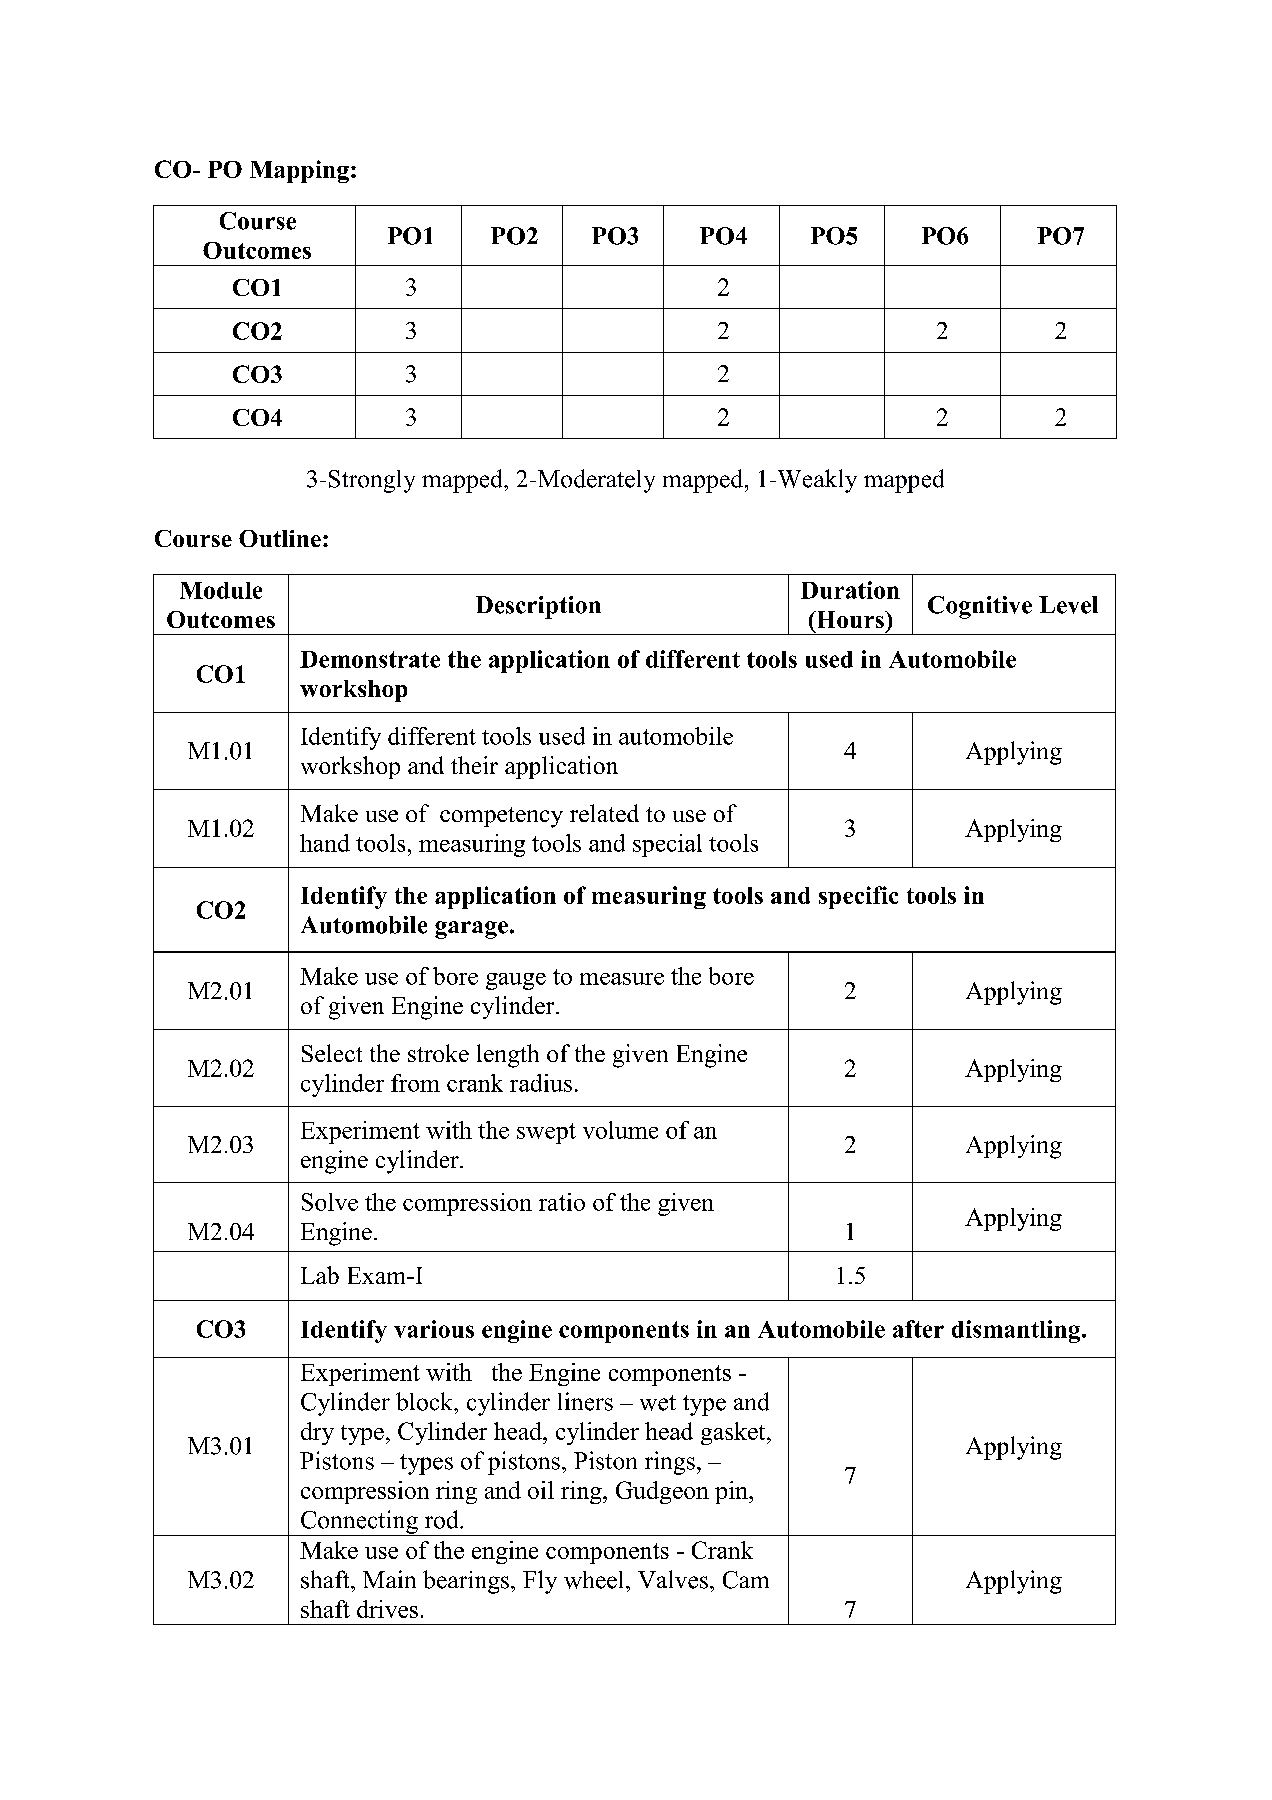 The width and height of the document is (1272, 1800). What do you see at coordinates (299, 171) in the document?
I see `Mapping` at bounding box center [299, 171].
